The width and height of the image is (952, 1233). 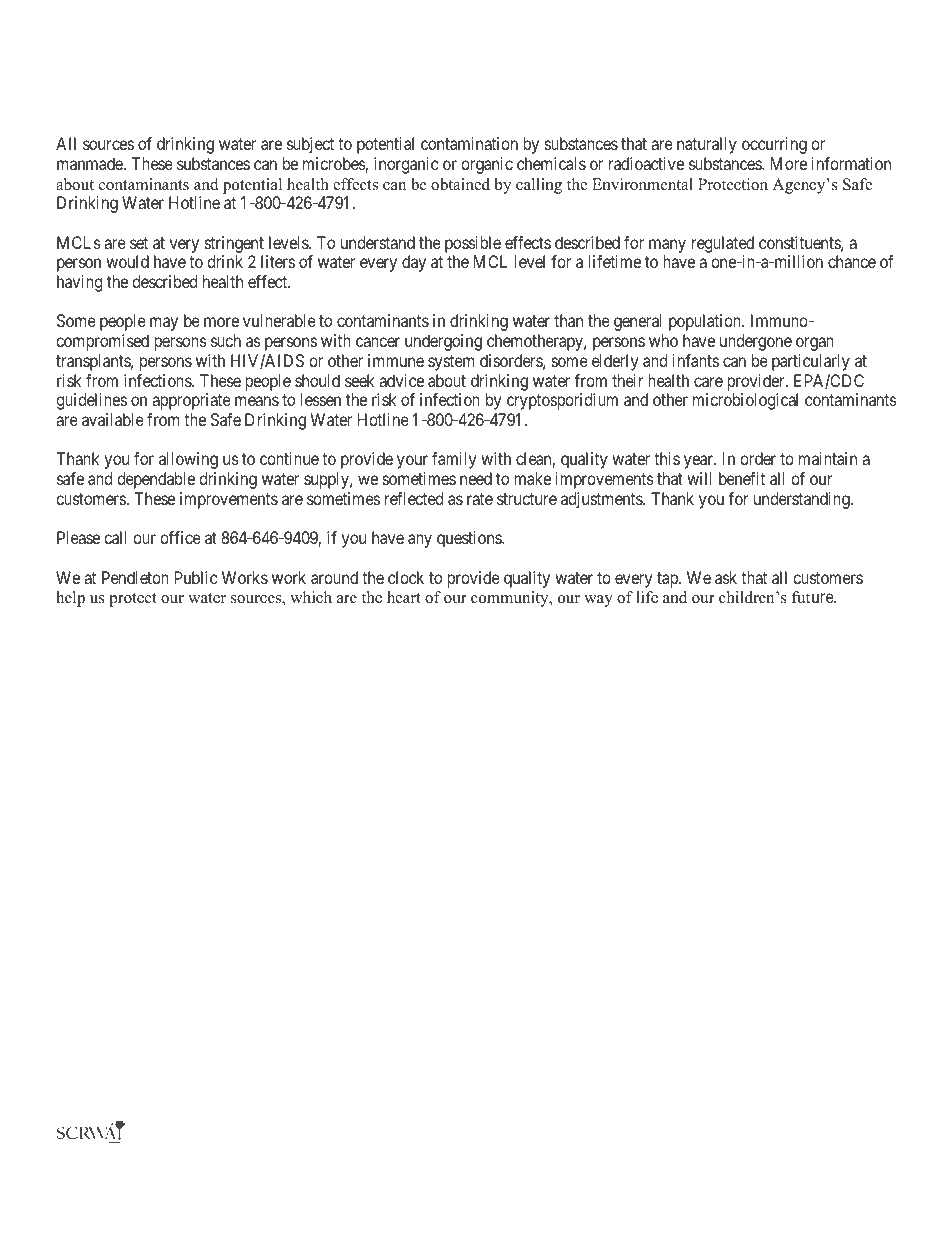 What do you see at coordinates (414, 263) in the image?
I see `day` at bounding box center [414, 263].
